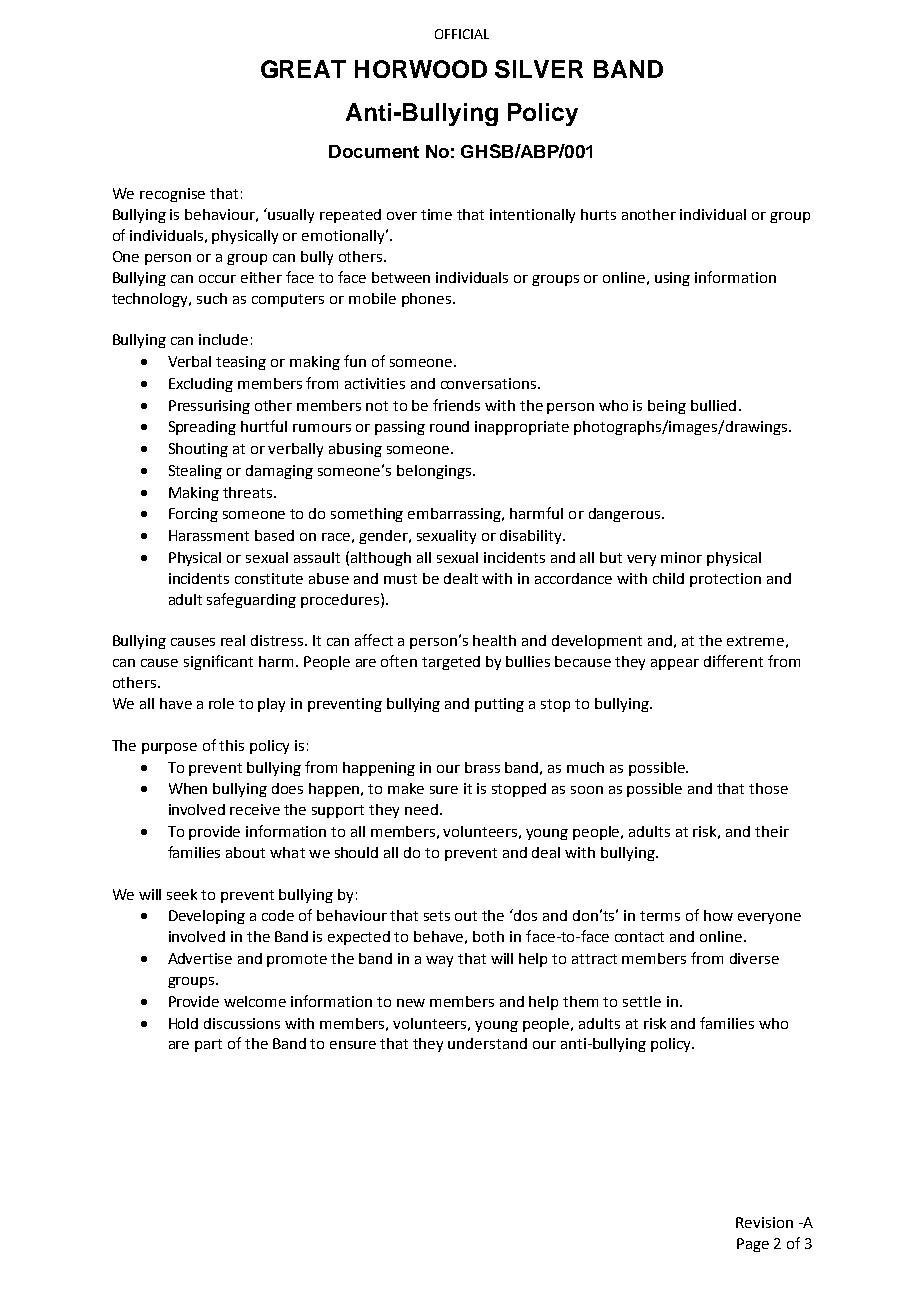  Describe the element at coordinates (462, 34) in the screenshot. I see `OFFICIAL` at that location.
